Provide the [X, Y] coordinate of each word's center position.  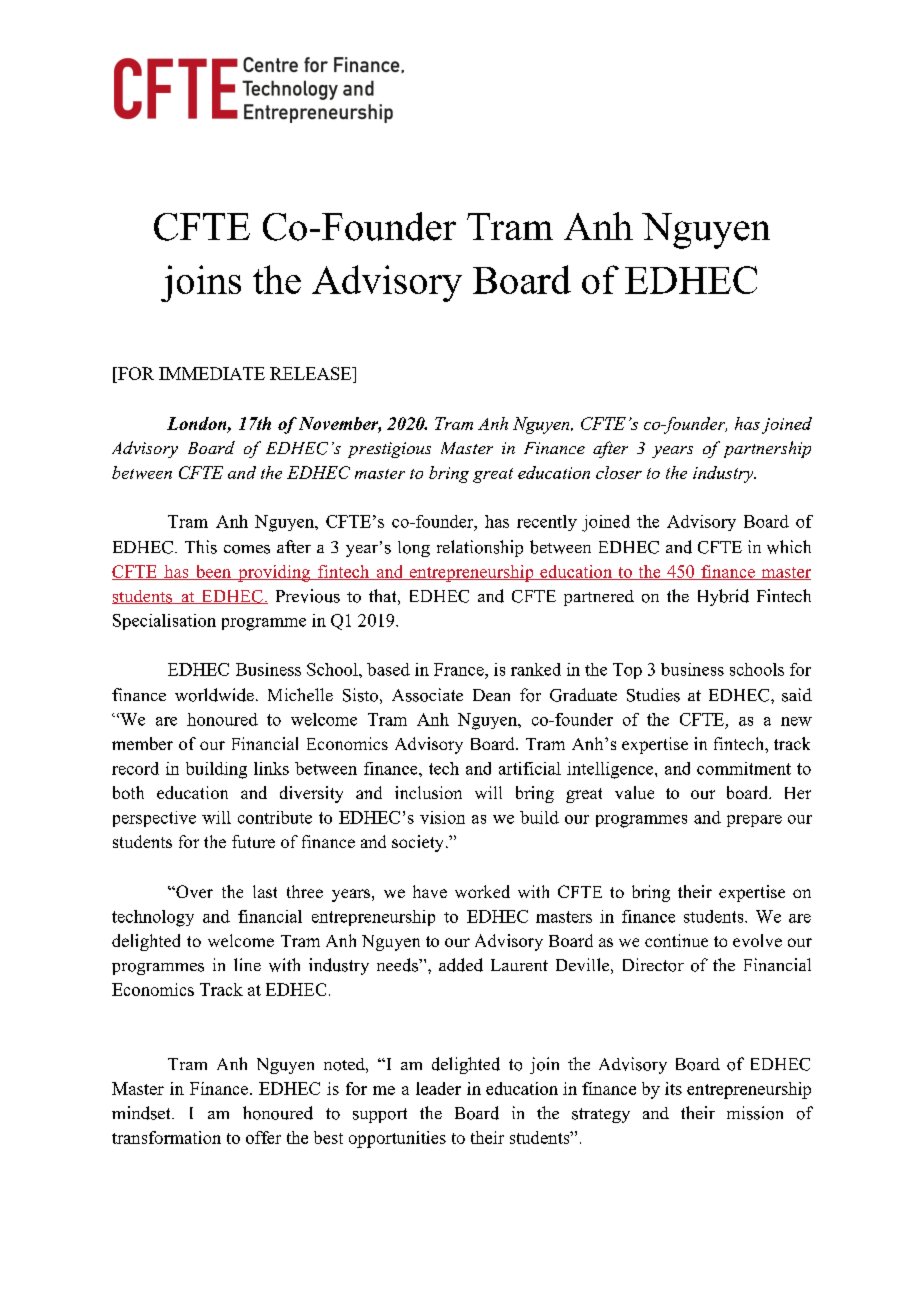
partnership [767, 449]
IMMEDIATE [212, 373]
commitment [744, 768]
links [271, 768]
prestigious [389, 450]
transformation [166, 1137]
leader [438, 1088]
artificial [530, 768]
